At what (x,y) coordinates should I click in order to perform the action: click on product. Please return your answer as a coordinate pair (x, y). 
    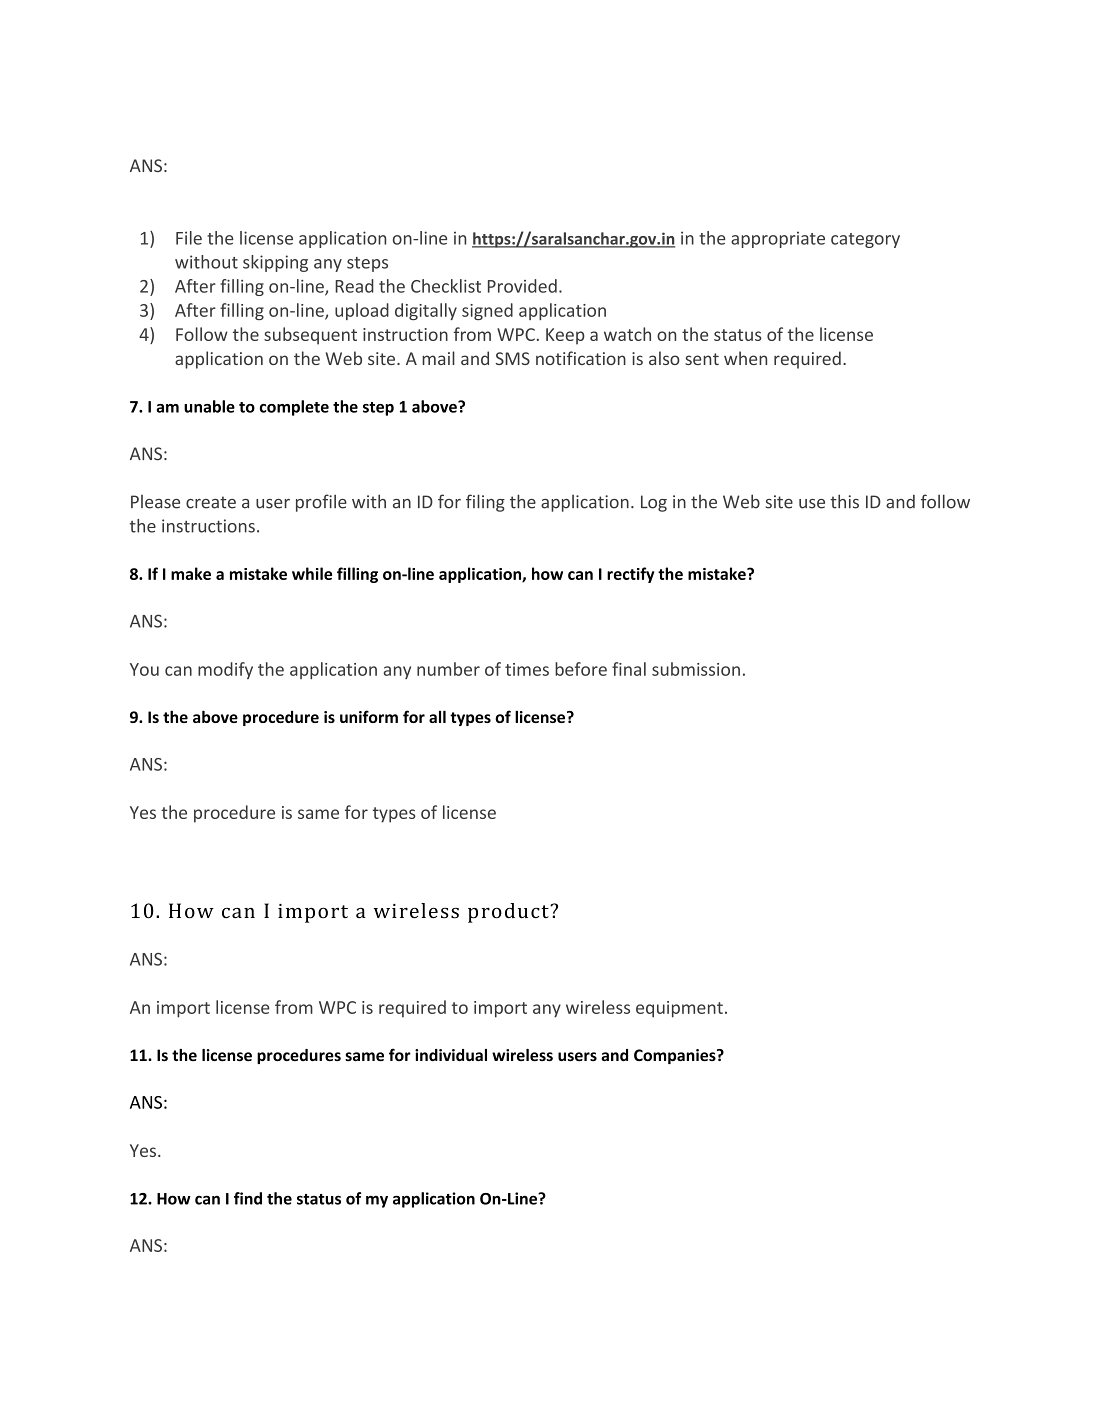
    Looking at the image, I should click on (509, 913).
